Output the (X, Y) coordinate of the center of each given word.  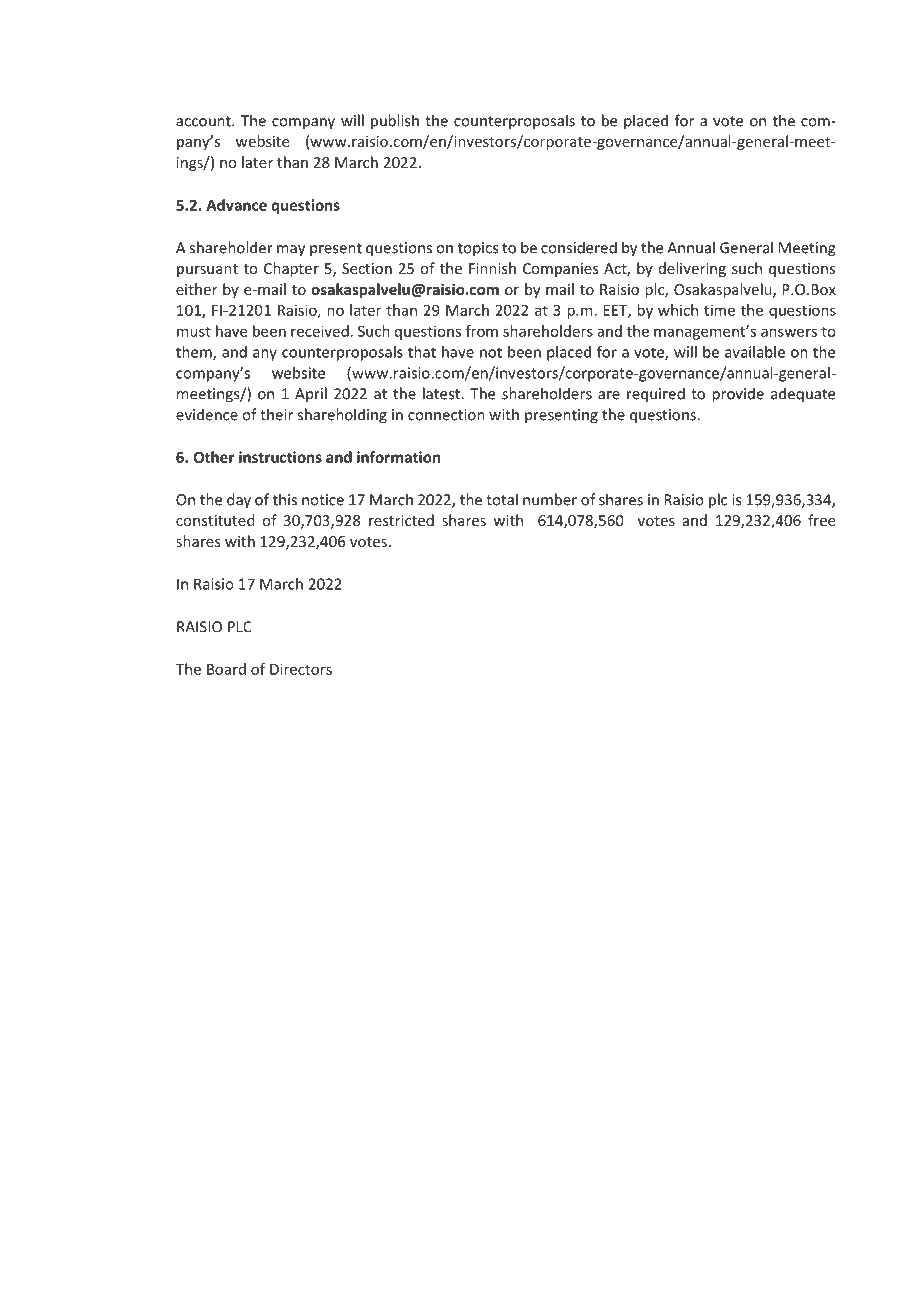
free (821, 520)
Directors (301, 669)
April (311, 394)
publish (395, 122)
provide (738, 395)
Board (226, 669)
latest (442, 393)
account (204, 121)
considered (579, 247)
